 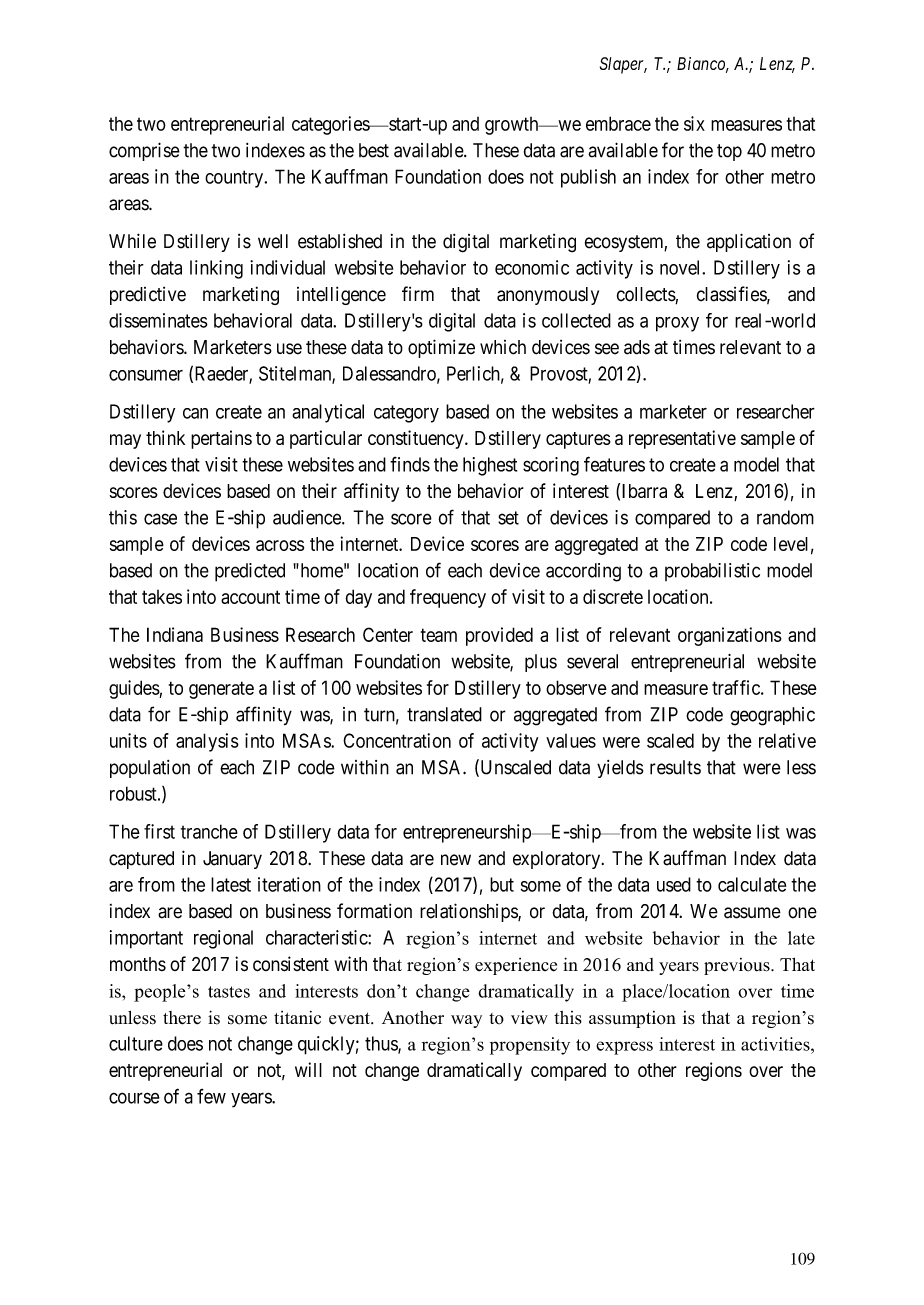 What do you see at coordinates (448, 598) in the document?
I see `frequency` at bounding box center [448, 598].
